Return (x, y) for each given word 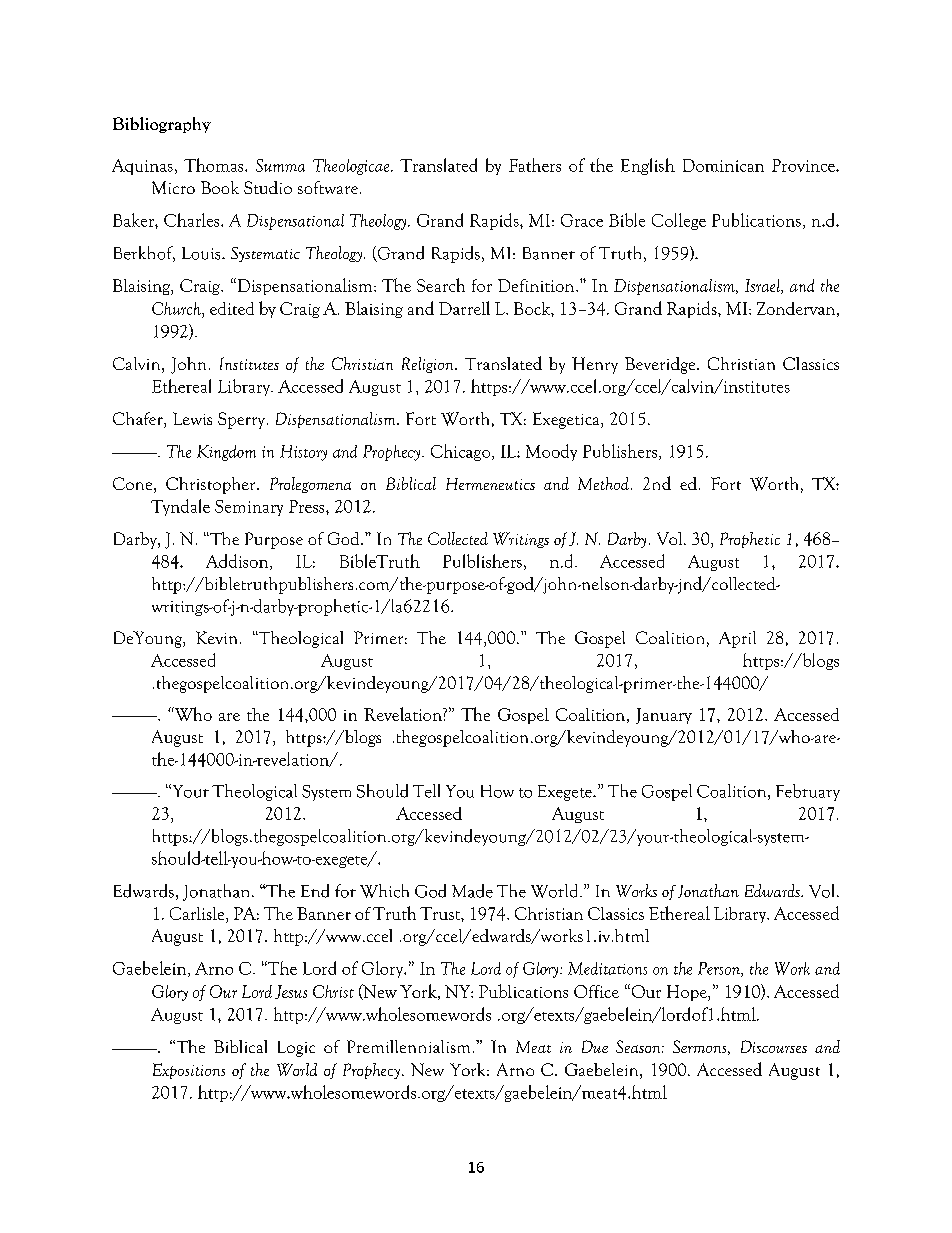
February (808, 792)
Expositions (189, 1071)
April (737, 639)
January (664, 716)
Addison (238, 562)
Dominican (723, 165)
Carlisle (198, 913)
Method (603, 483)
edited (232, 308)
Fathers (535, 165)
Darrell (464, 308)
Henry (595, 365)
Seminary (249, 508)
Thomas (215, 165)
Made (472, 891)
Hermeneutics (490, 484)
